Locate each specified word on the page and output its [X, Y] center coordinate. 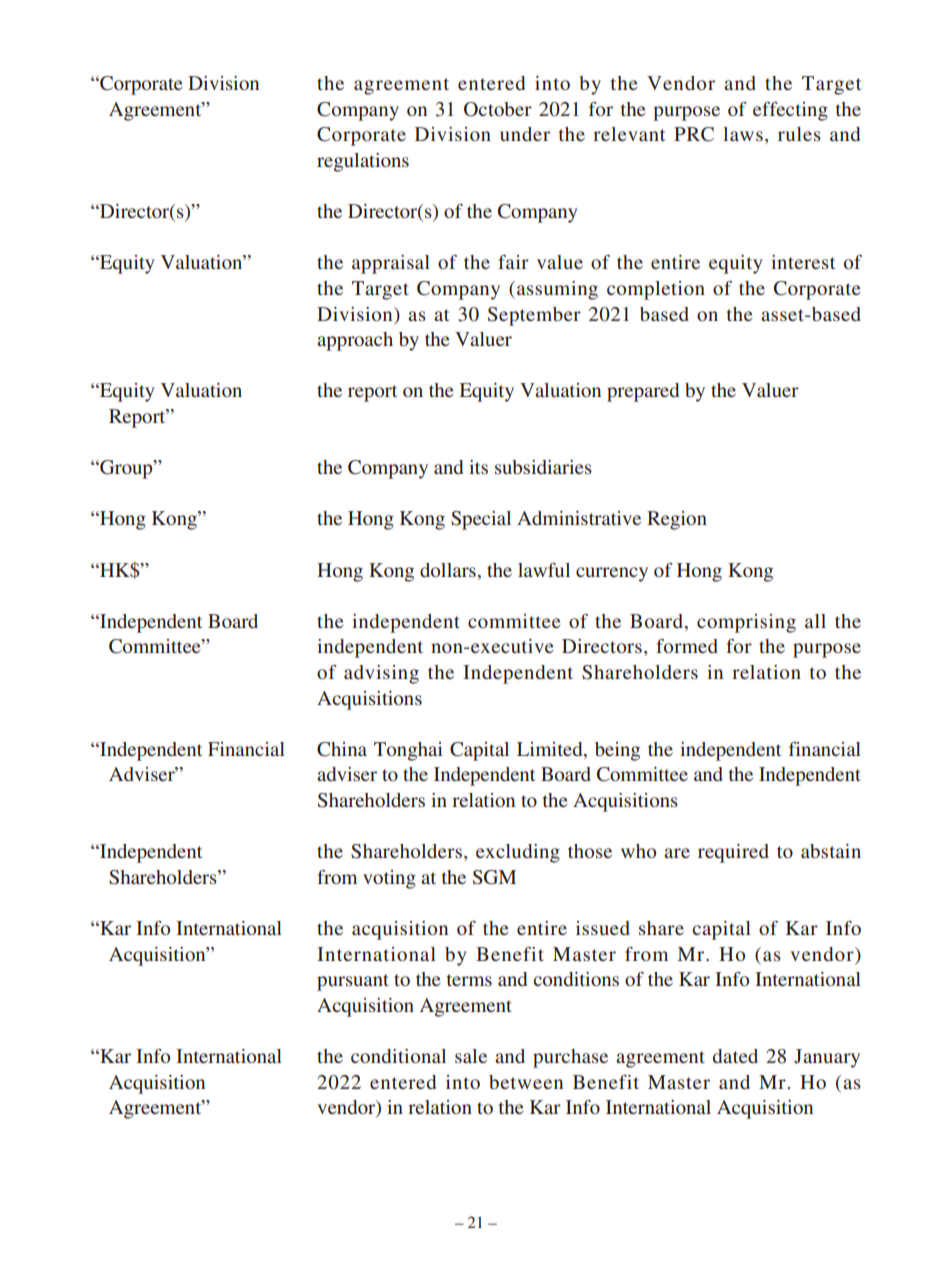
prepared [643, 392]
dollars [448, 570]
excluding [518, 853]
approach [355, 341]
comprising [746, 623]
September [534, 316]
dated [735, 1056]
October [498, 109]
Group [126, 469]
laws [743, 134]
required [733, 853]
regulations [363, 162]
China [342, 749]
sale [471, 1056]
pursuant [353, 982]
